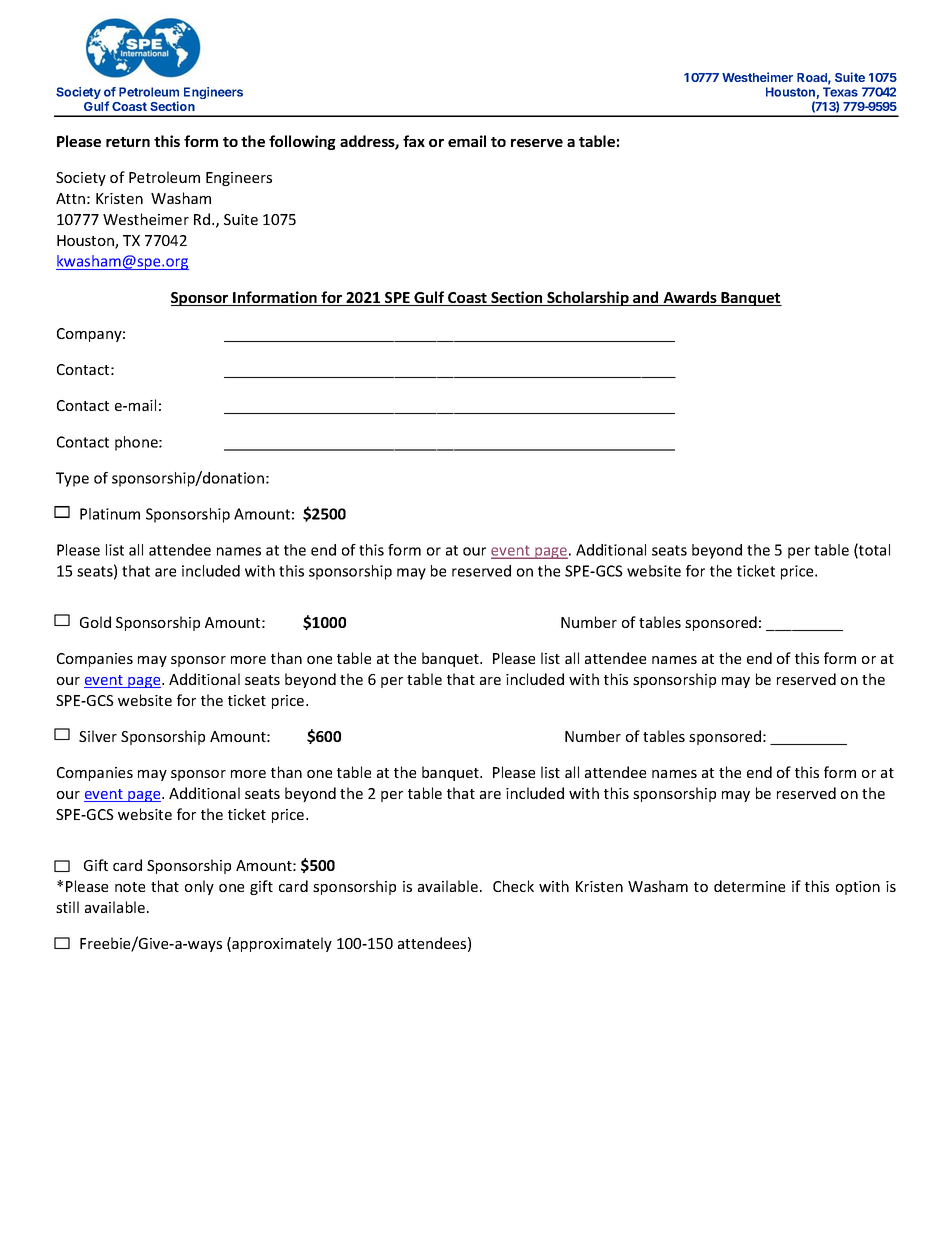 The image size is (952, 1233). I want to click on determine, so click(749, 886).
